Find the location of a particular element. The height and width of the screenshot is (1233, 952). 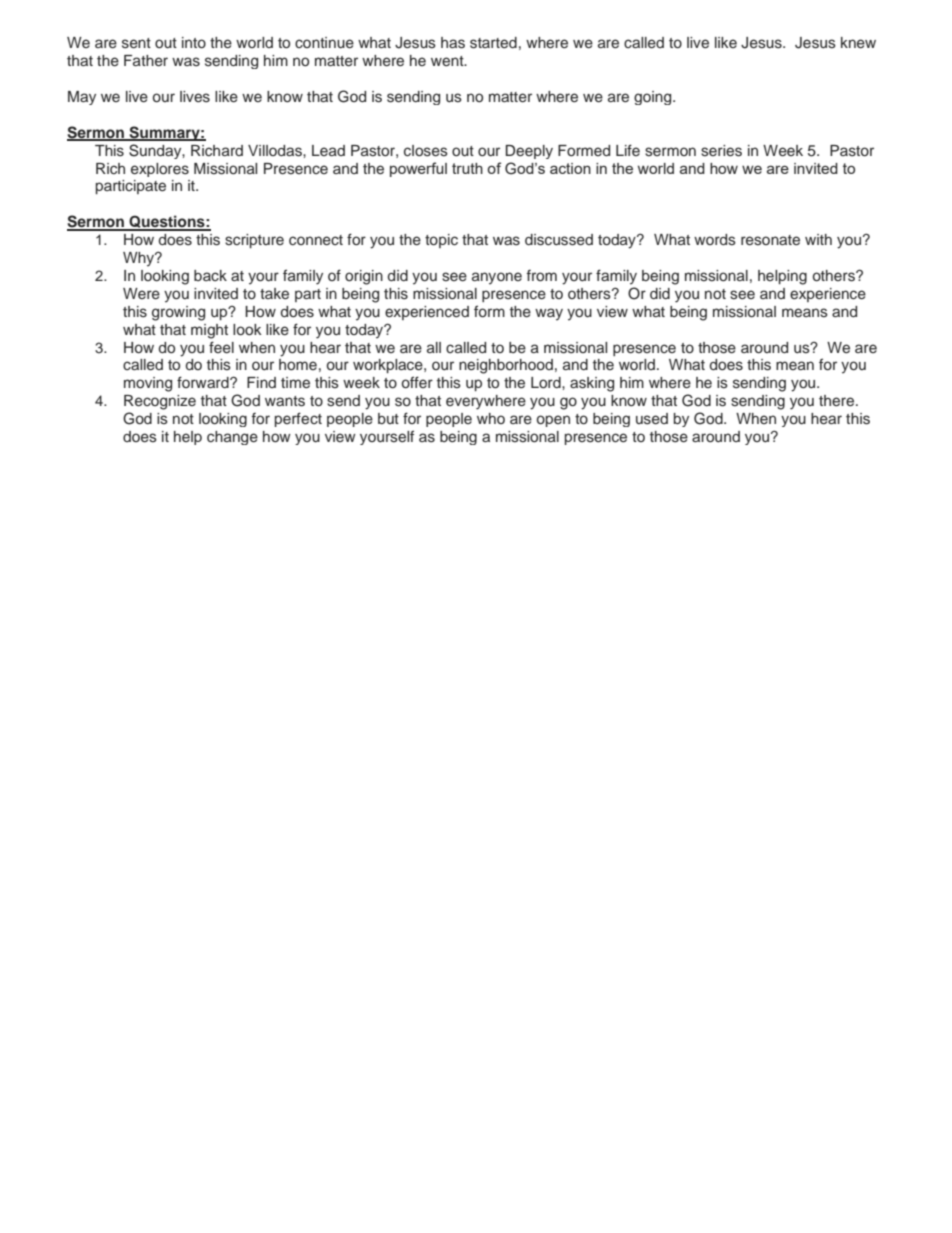

resonate is located at coordinates (770, 240).
